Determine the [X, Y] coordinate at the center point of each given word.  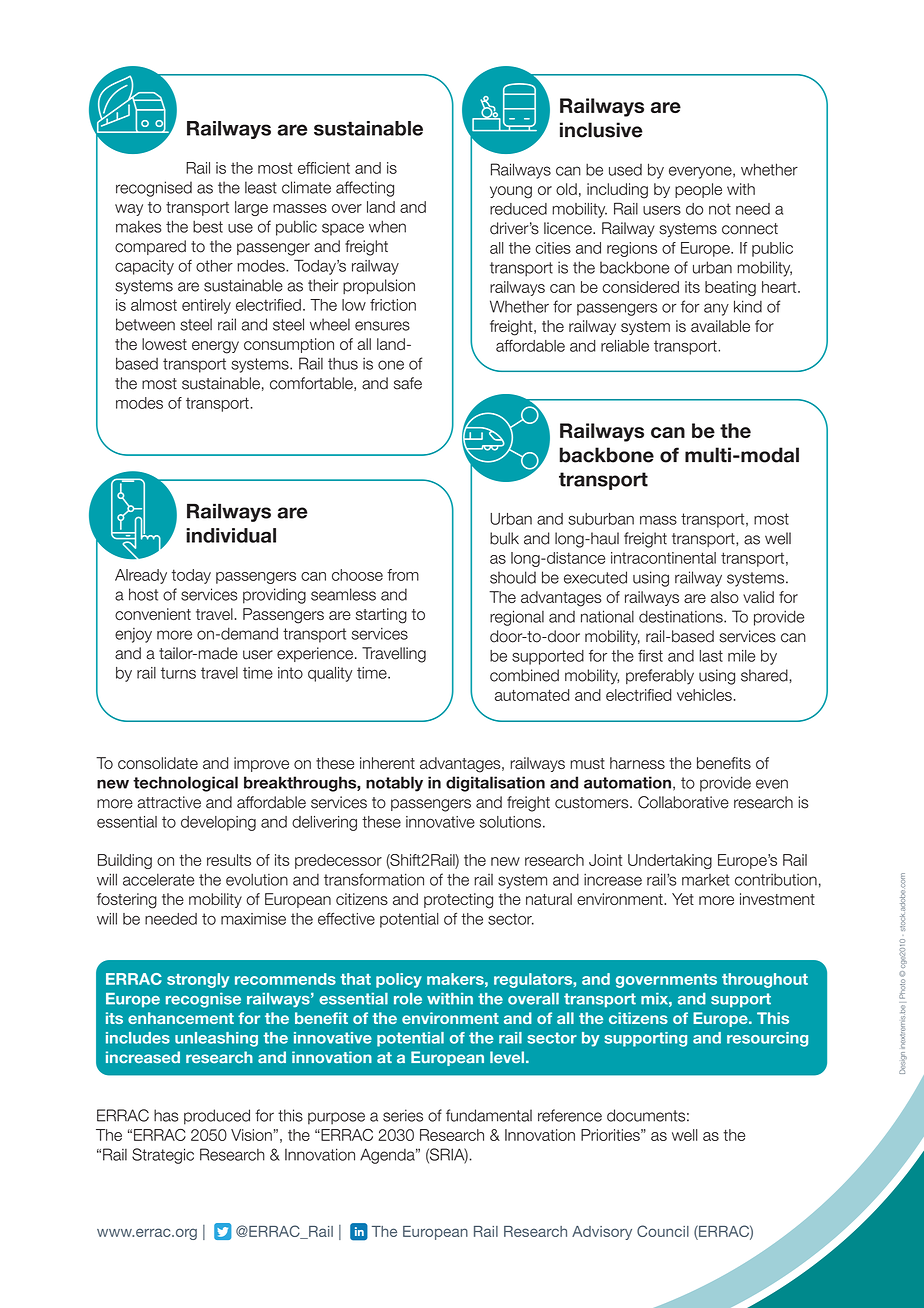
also [725, 597]
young [511, 192]
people [698, 190]
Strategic [163, 1156]
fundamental [489, 1115]
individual [231, 535]
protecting [458, 901]
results [229, 860]
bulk [504, 538]
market [706, 880]
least [261, 187]
